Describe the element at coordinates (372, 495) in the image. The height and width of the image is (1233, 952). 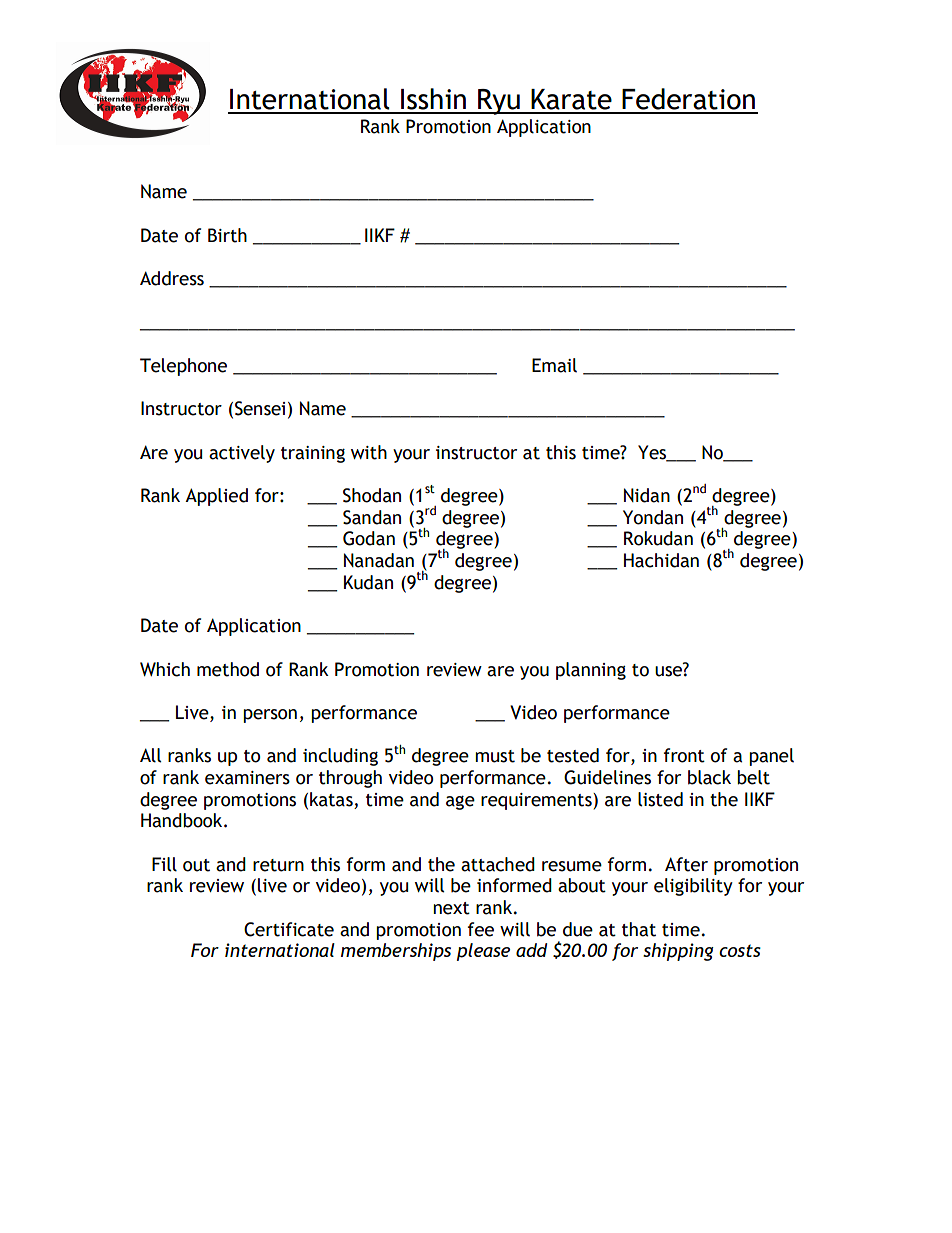
I see `Shodan` at that location.
